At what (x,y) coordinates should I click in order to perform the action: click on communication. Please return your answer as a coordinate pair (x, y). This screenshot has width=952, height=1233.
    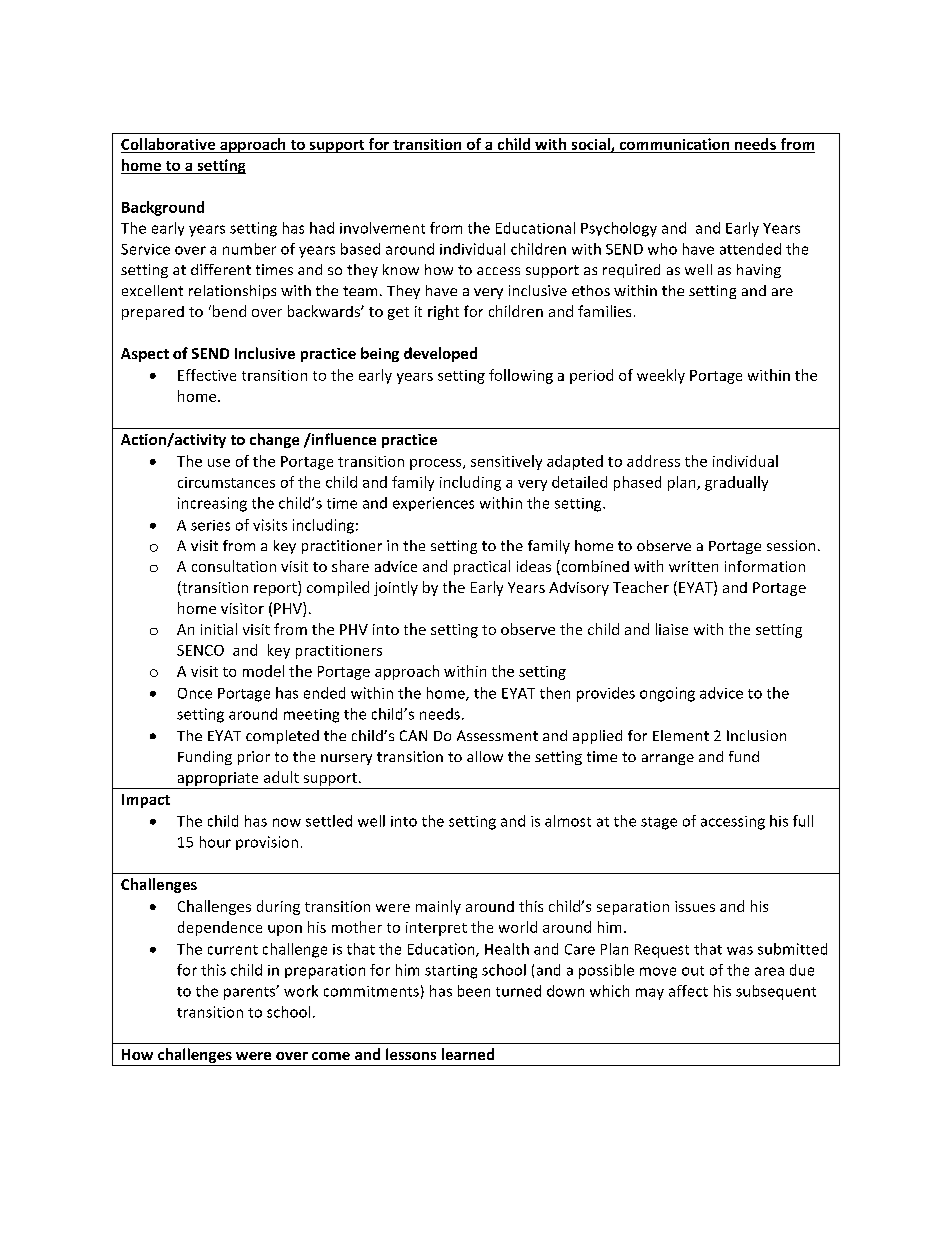
    Looking at the image, I should click on (674, 145).
